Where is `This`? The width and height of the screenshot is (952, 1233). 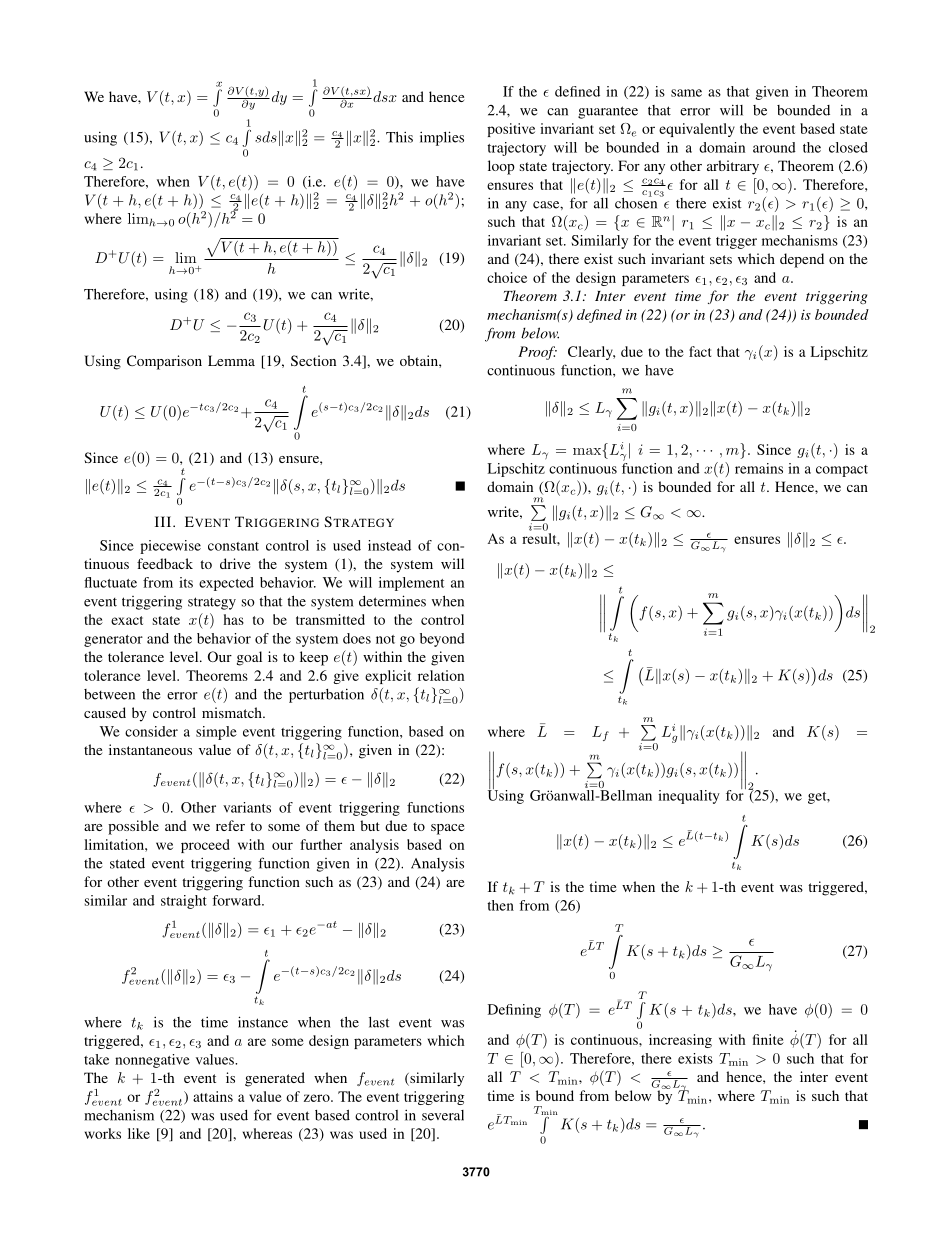
This is located at coordinates (399, 137).
